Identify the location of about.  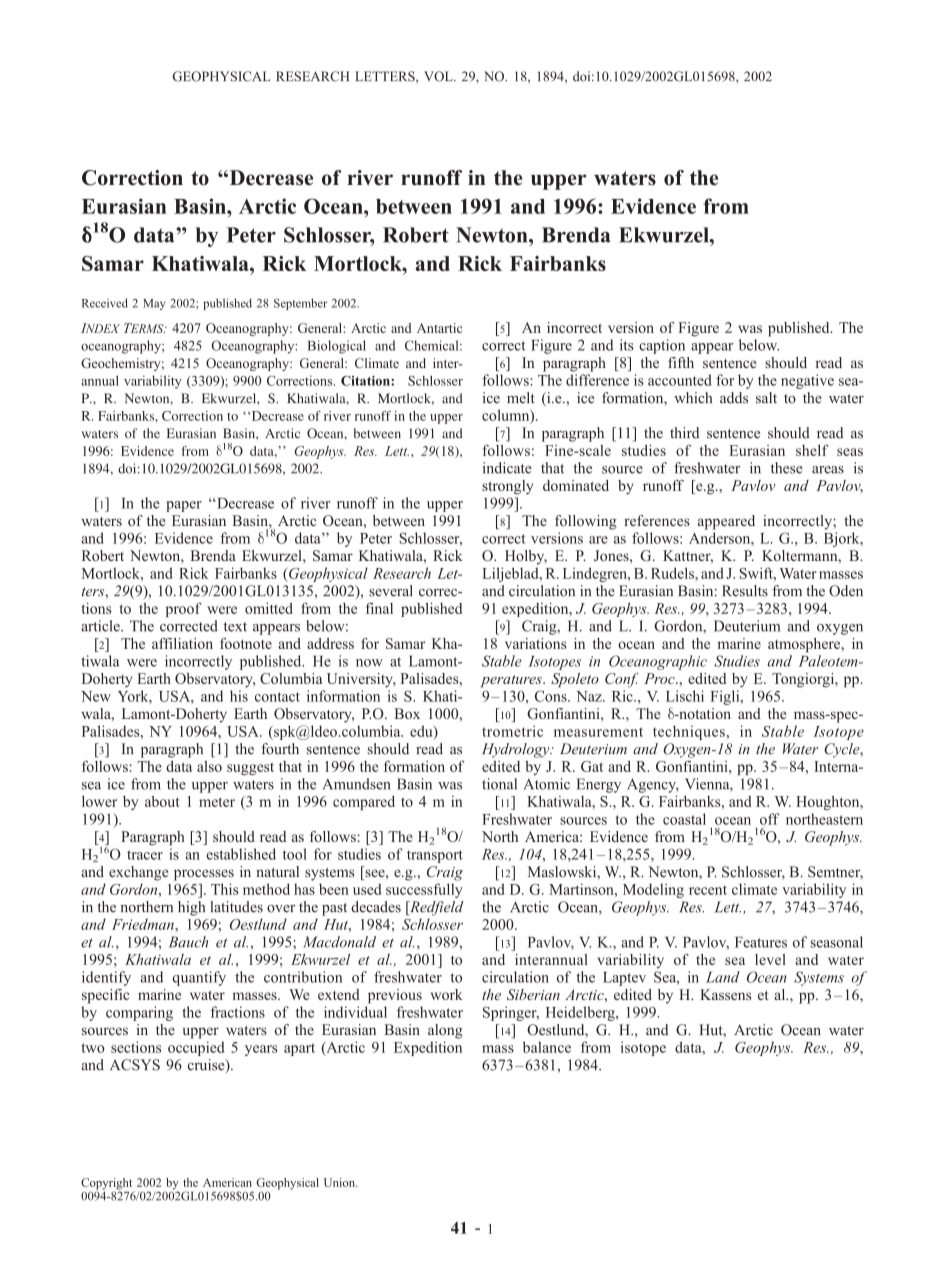
(162, 801).
